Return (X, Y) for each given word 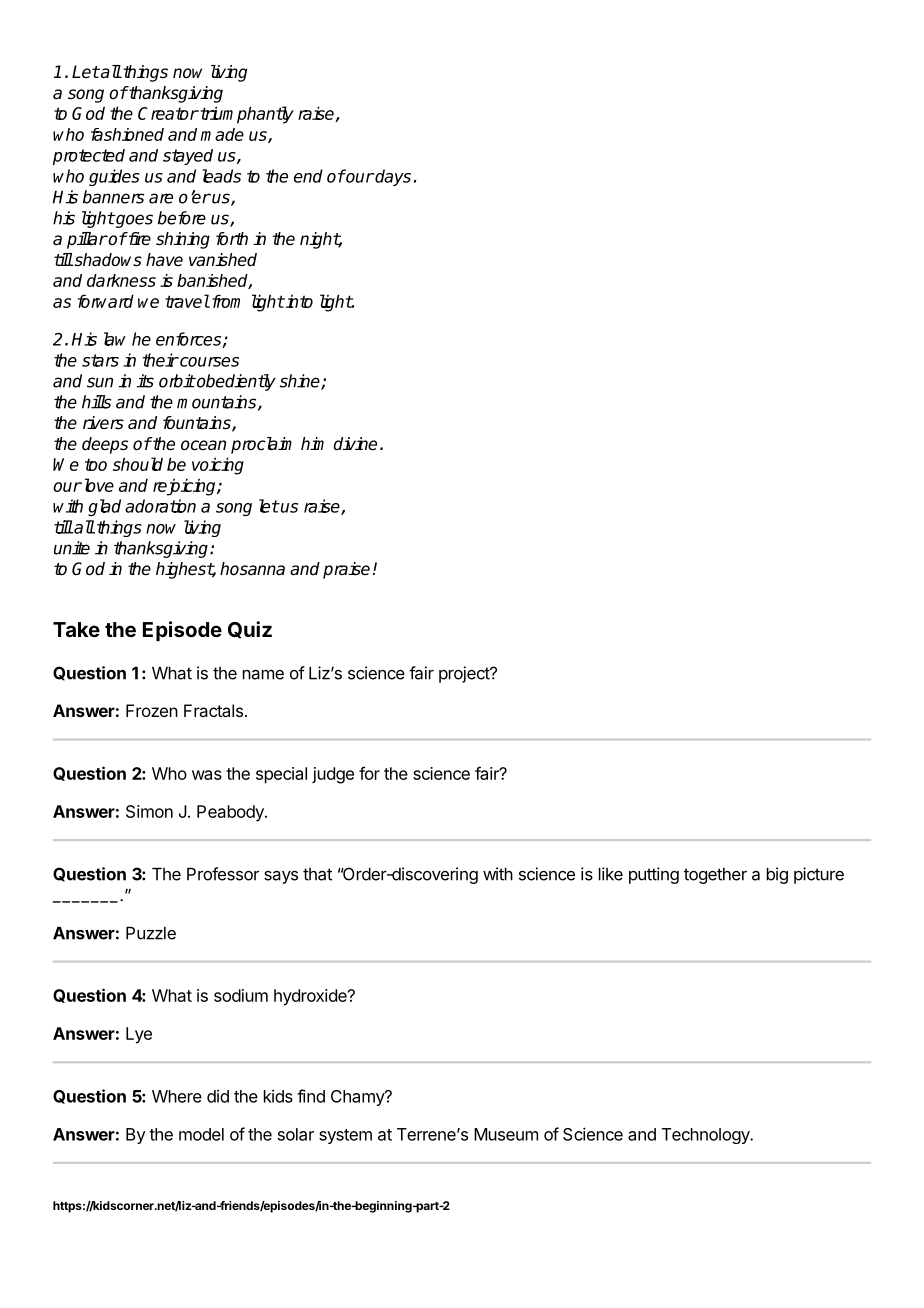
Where (177, 1096)
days (392, 177)
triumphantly (246, 115)
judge (333, 775)
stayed (188, 157)
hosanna (252, 569)
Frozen (152, 710)
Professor (223, 874)
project (465, 674)
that (317, 874)
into (298, 301)
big (777, 875)
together (715, 876)
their (161, 360)
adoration (160, 506)
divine (355, 444)
